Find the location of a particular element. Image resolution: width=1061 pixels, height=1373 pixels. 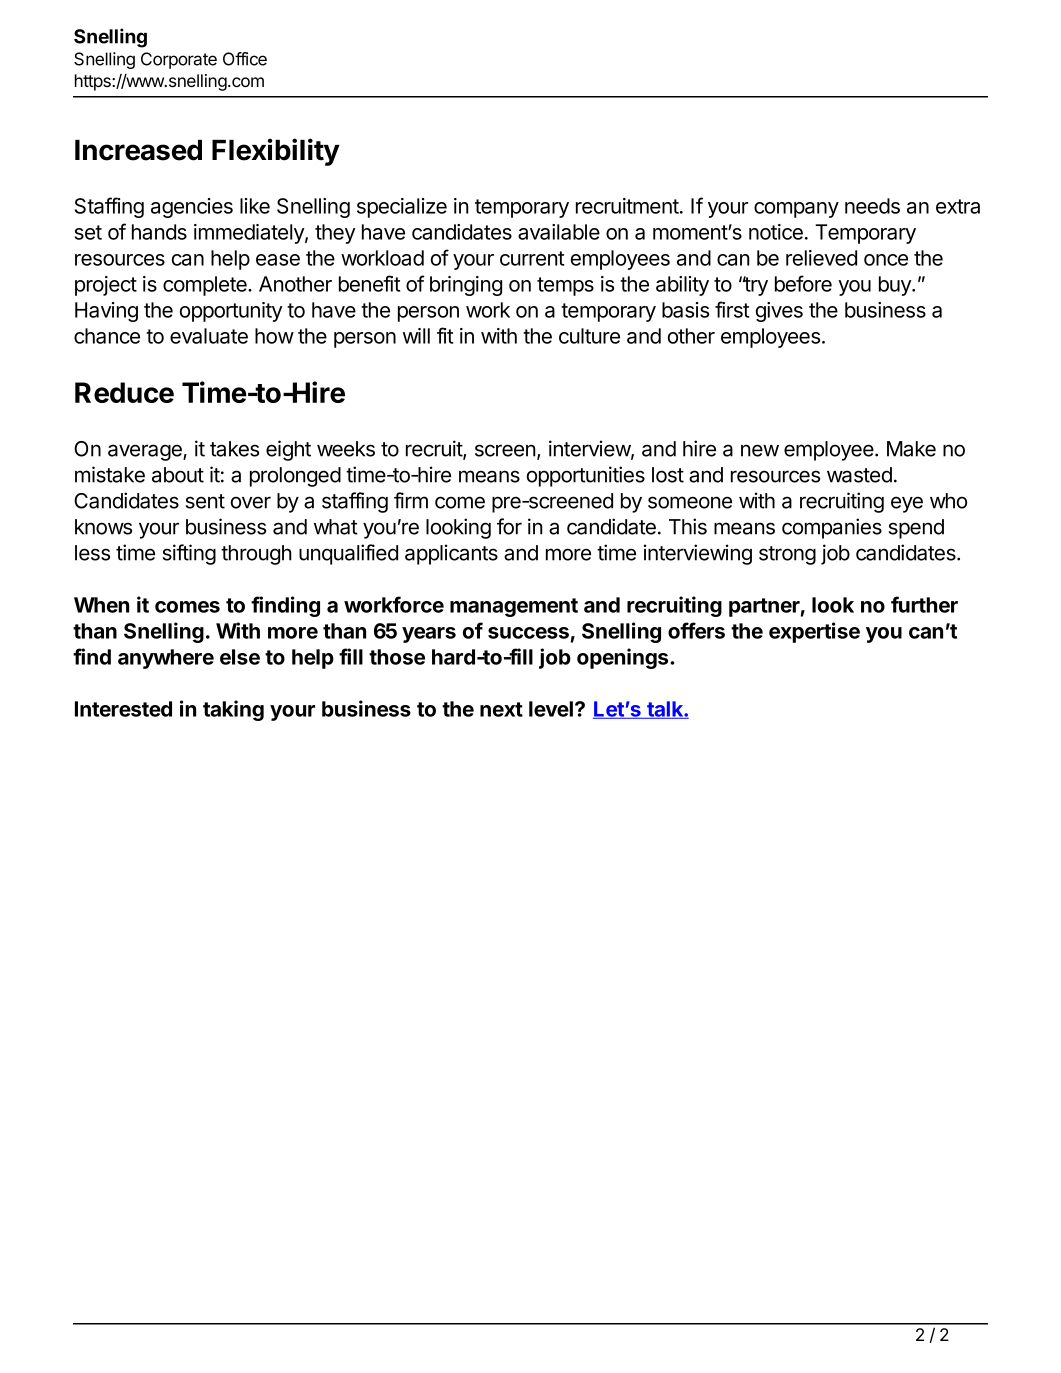

taking is located at coordinates (233, 710).
